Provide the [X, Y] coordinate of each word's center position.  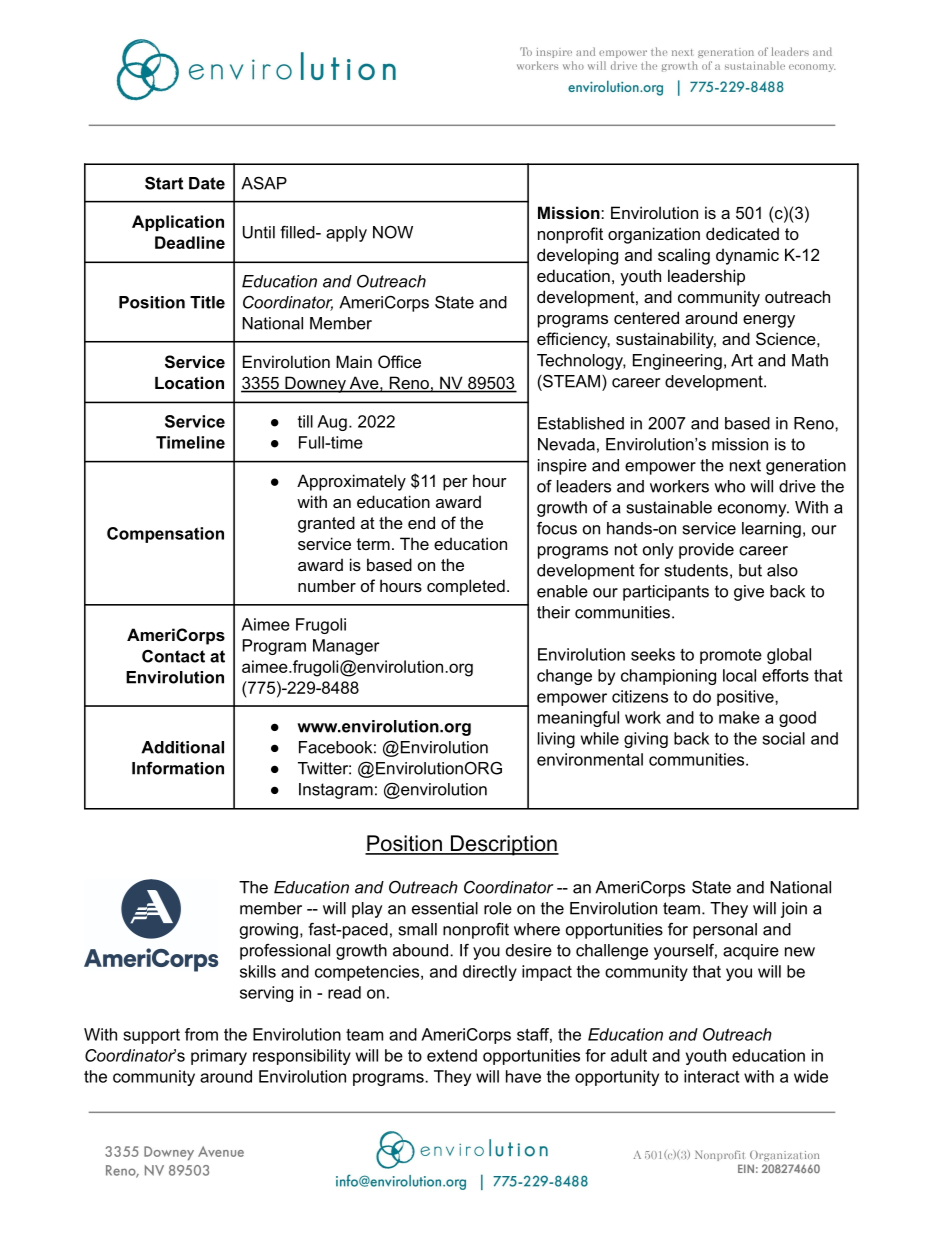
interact [711, 1076]
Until [259, 232]
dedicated [742, 233]
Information [178, 768]
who [729, 486]
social [783, 738]
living [556, 740]
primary [219, 1057]
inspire [562, 467]
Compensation [165, 535]
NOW [393, 232]
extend [452, 1055]
